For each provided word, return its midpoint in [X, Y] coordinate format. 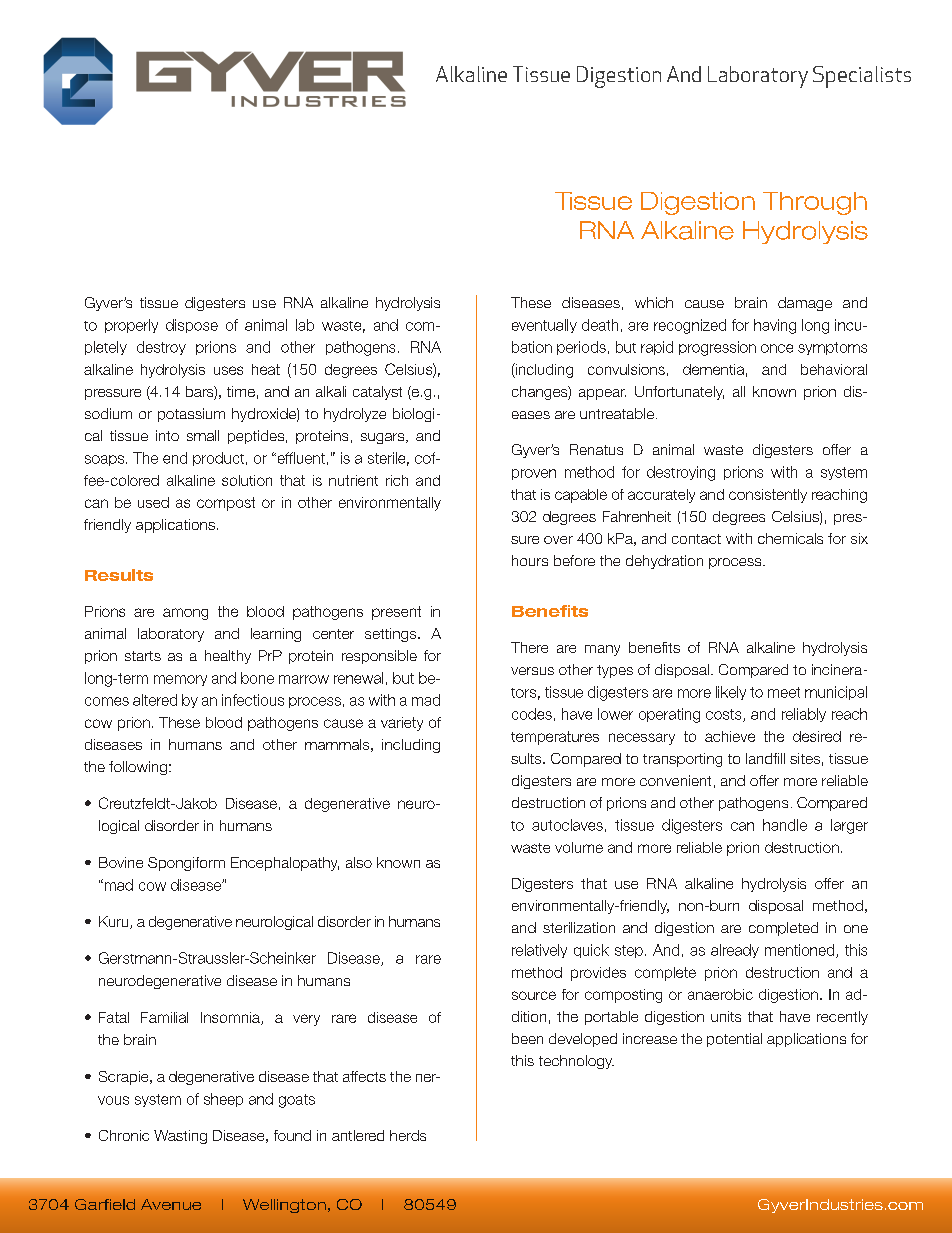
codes [532, 714]
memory [180, 680]
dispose [192, 326]
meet [784, 692]
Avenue [171, 1204]
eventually [544, 326]
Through [815, 203]
